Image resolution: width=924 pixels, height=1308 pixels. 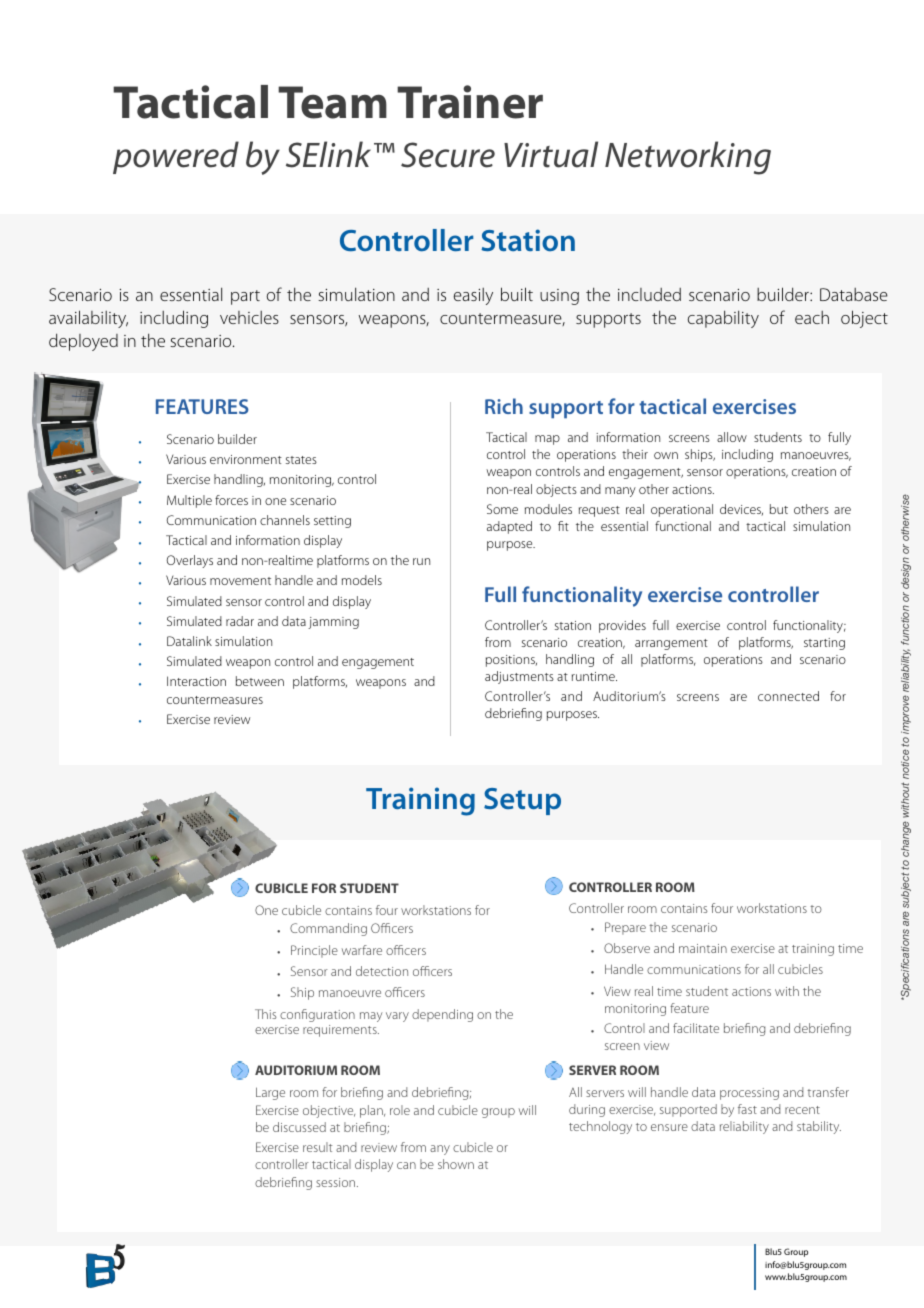 What do you see at coordinates (788, 696) in the screenshot?
I see `connected` at bounding box center [788, 696].
